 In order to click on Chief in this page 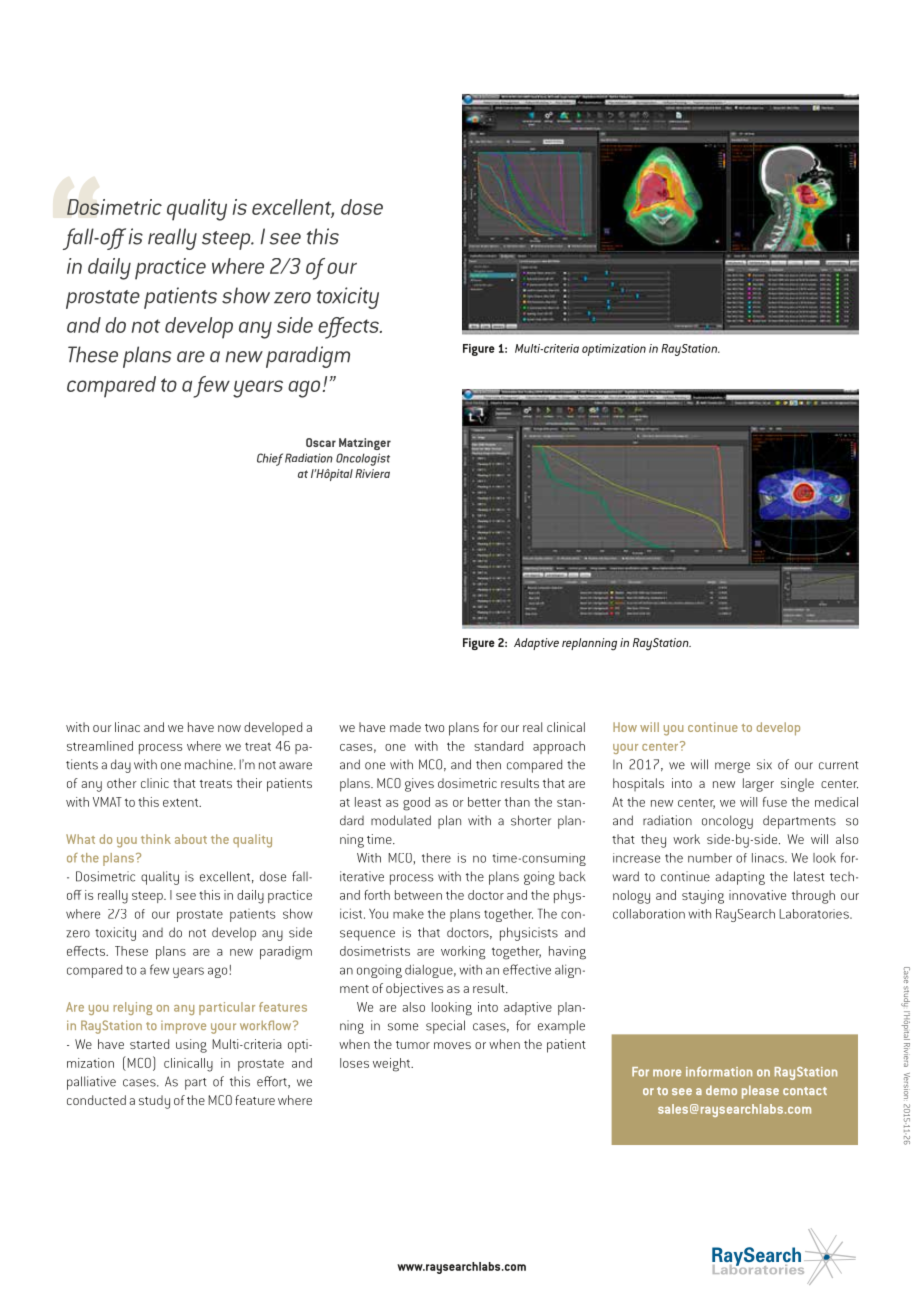, I will do `click(270, 459)`.
